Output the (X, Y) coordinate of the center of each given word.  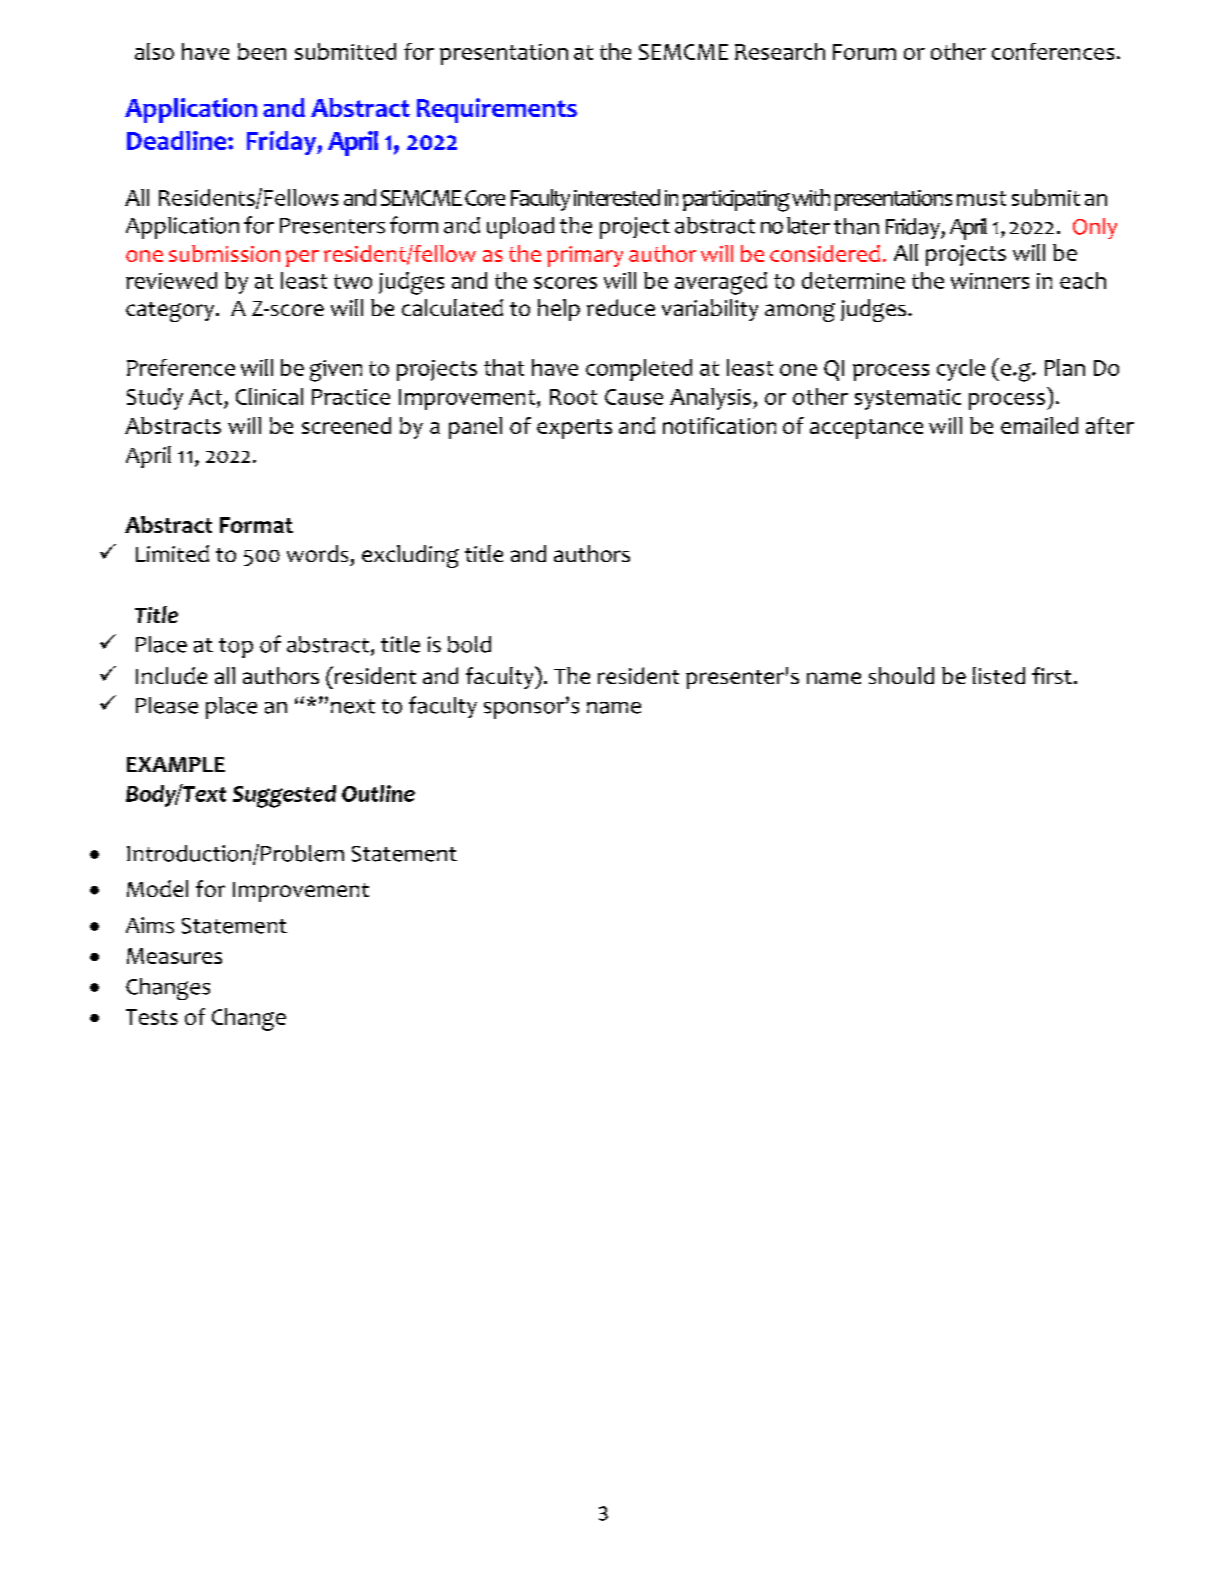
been (262, 51)
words (317, 553)
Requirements (497, 110)
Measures (174, 956)
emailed (1039, 425)
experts (574, 429)
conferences (1053, 51)
